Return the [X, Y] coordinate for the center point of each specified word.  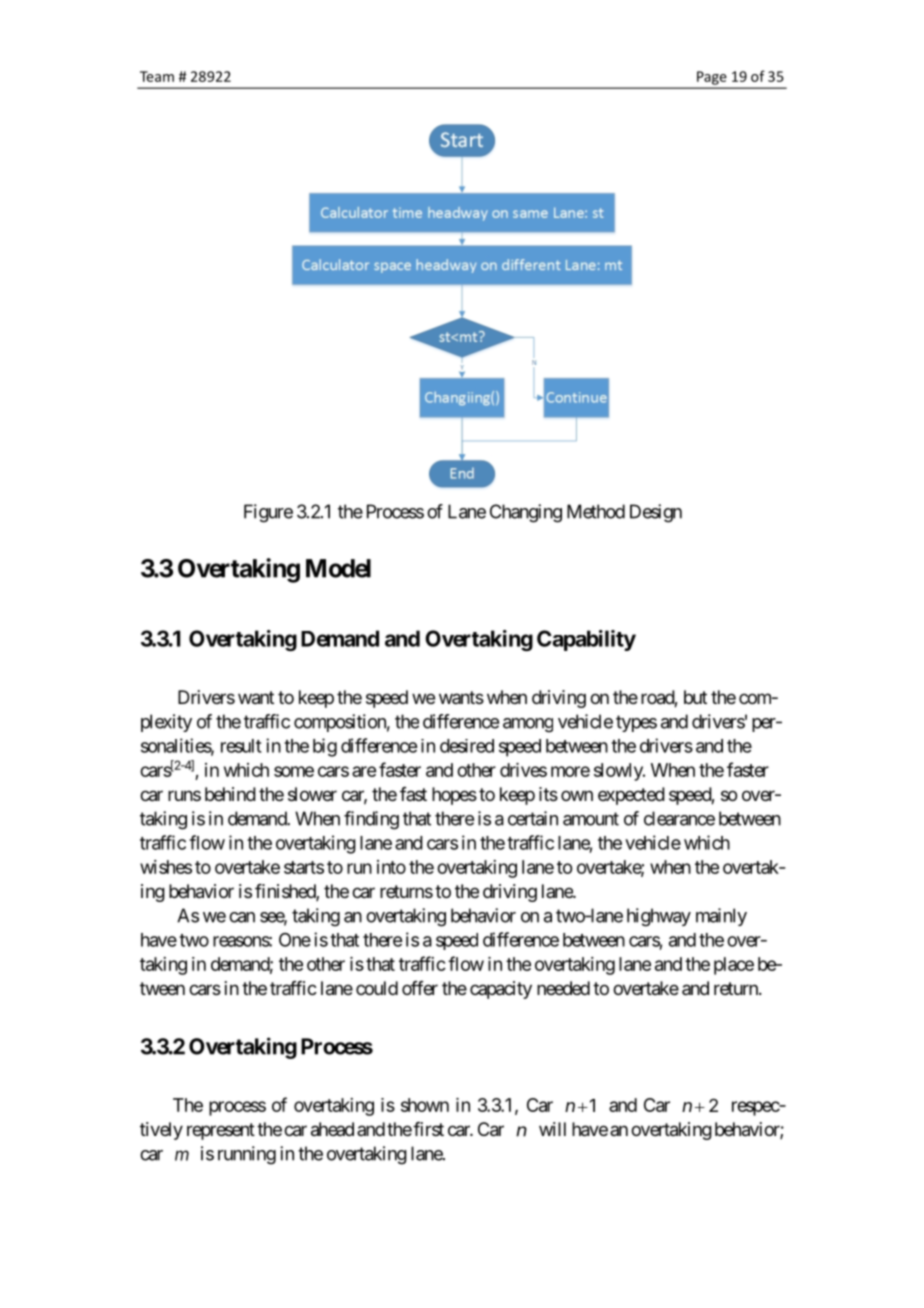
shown [425, 1105]
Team [157, 76]
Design [656, 513]
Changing [526, 513]
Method [596, 511]
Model [338, 568]
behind [230, 794]
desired [467, 746]
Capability [586, 640]
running [247, 1155]
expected [631, 796]
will [552, 1129]
